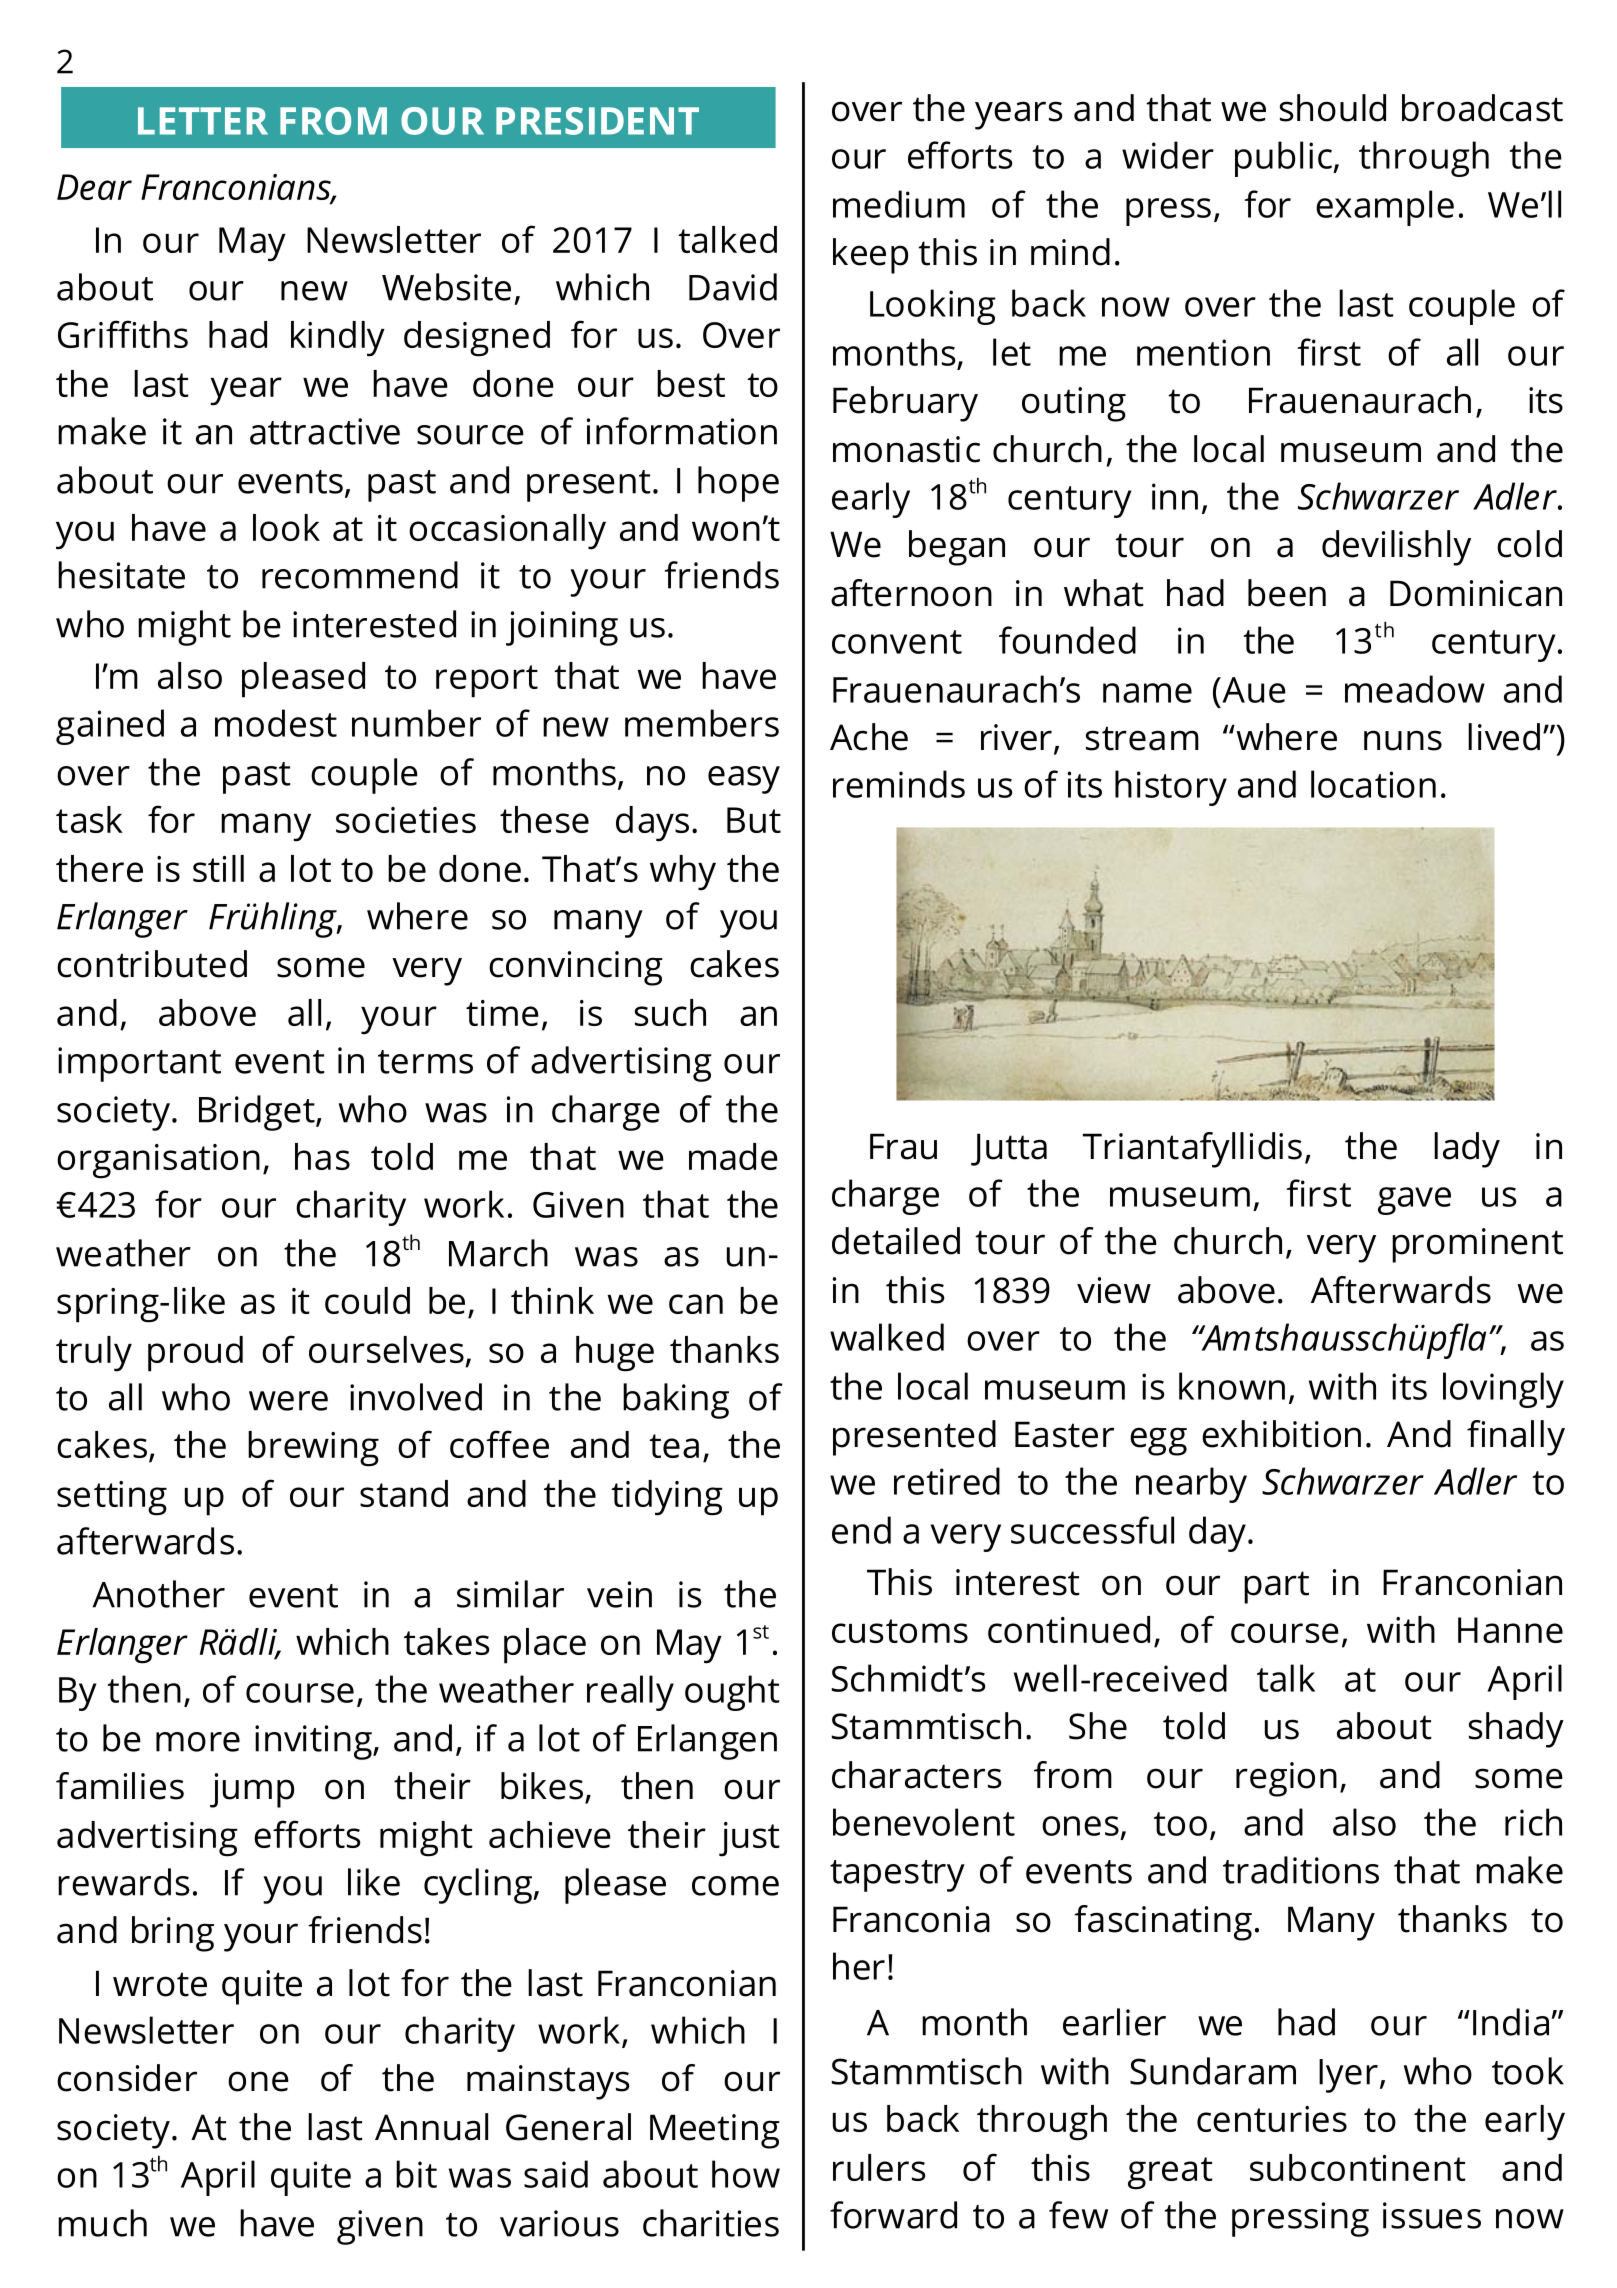  I want to click on how, so click(746, 2174).
